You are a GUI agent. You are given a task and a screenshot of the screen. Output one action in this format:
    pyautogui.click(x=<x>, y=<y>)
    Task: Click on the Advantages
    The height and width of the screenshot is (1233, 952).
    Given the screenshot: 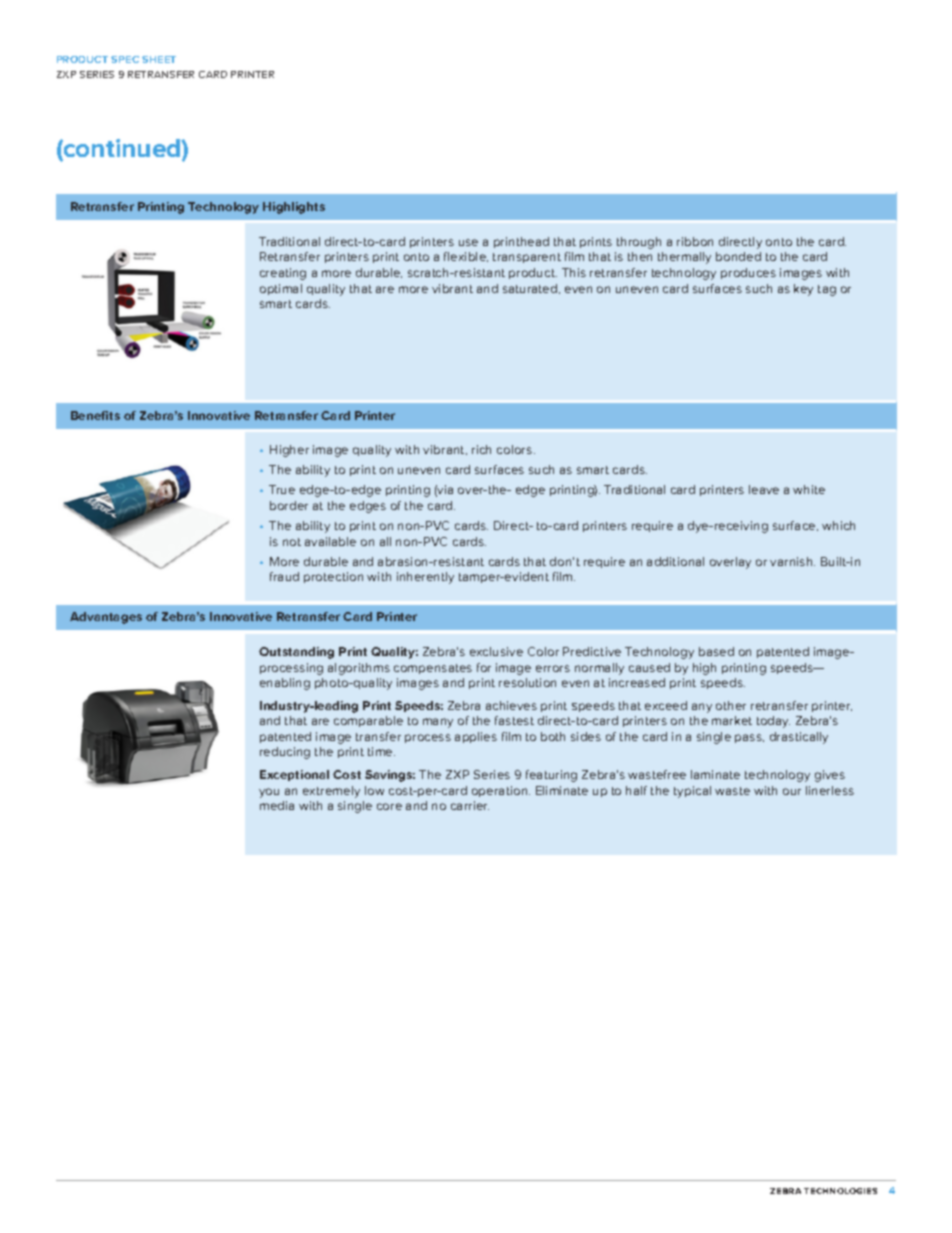 What is the action you would take?
    pyautogui.click(x=106, y=618)
